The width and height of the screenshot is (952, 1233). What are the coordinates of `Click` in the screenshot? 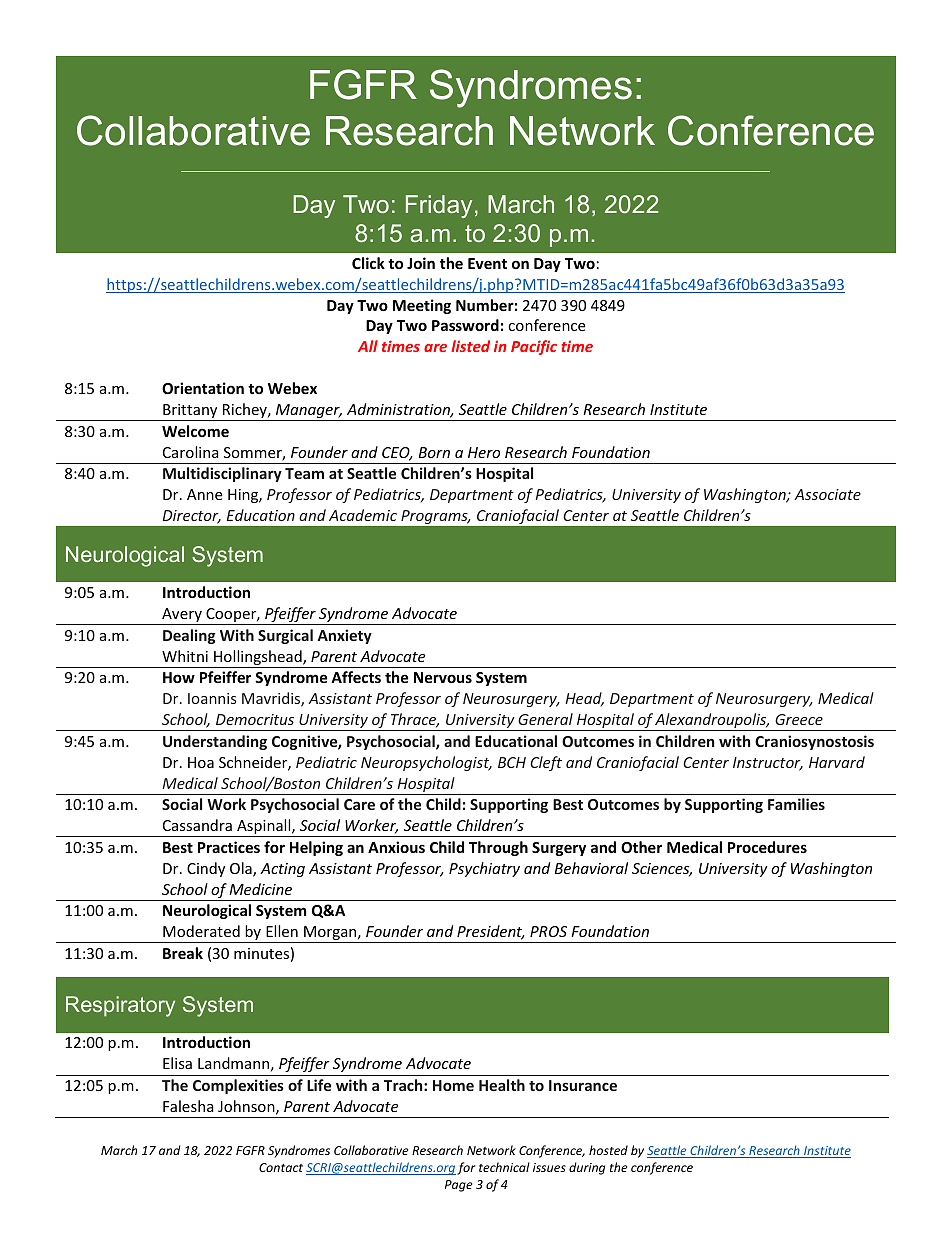 It's located at (368, 263).
